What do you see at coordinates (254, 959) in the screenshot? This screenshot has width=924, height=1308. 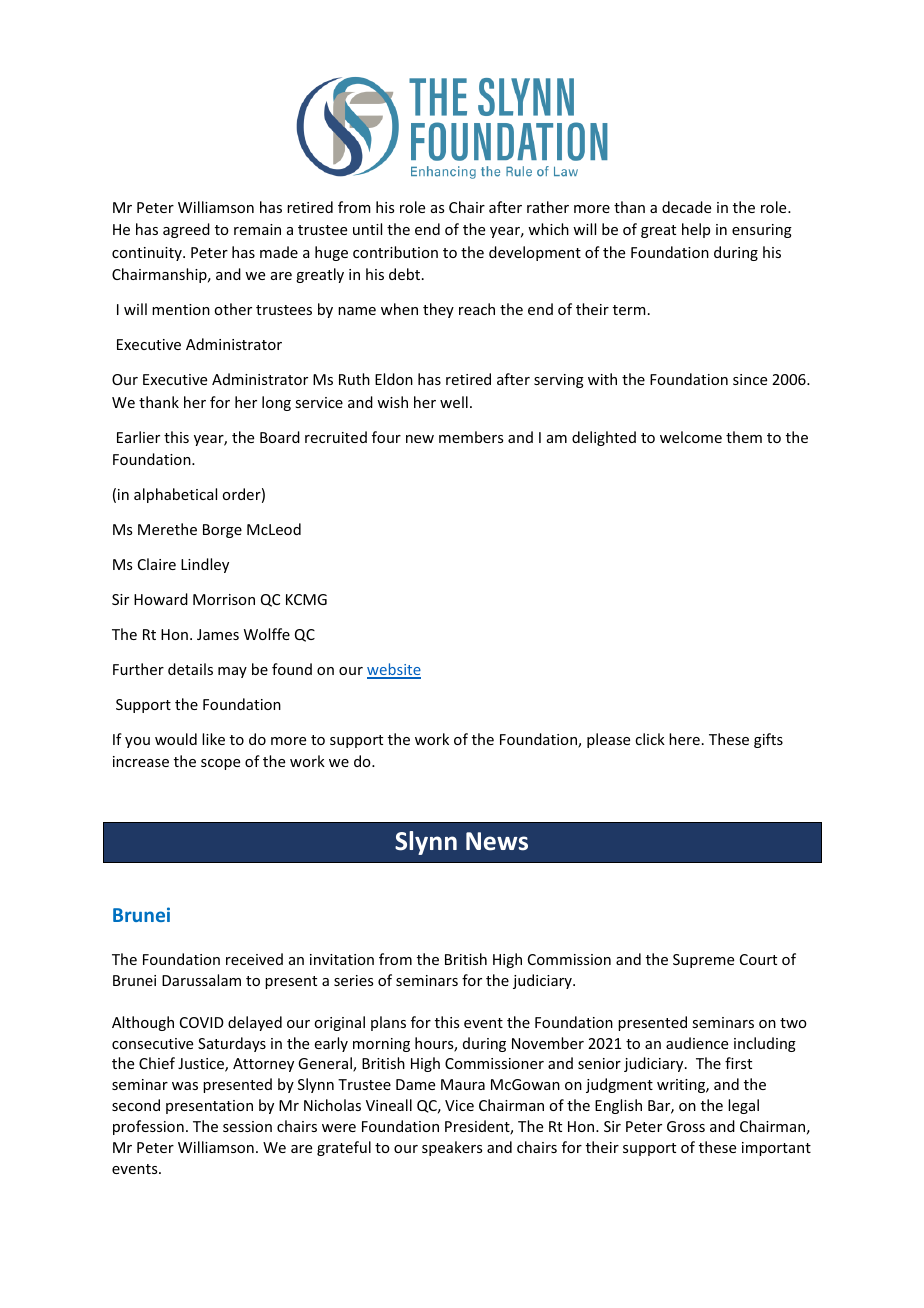 I see `received` at bounding box center [254, 959].
